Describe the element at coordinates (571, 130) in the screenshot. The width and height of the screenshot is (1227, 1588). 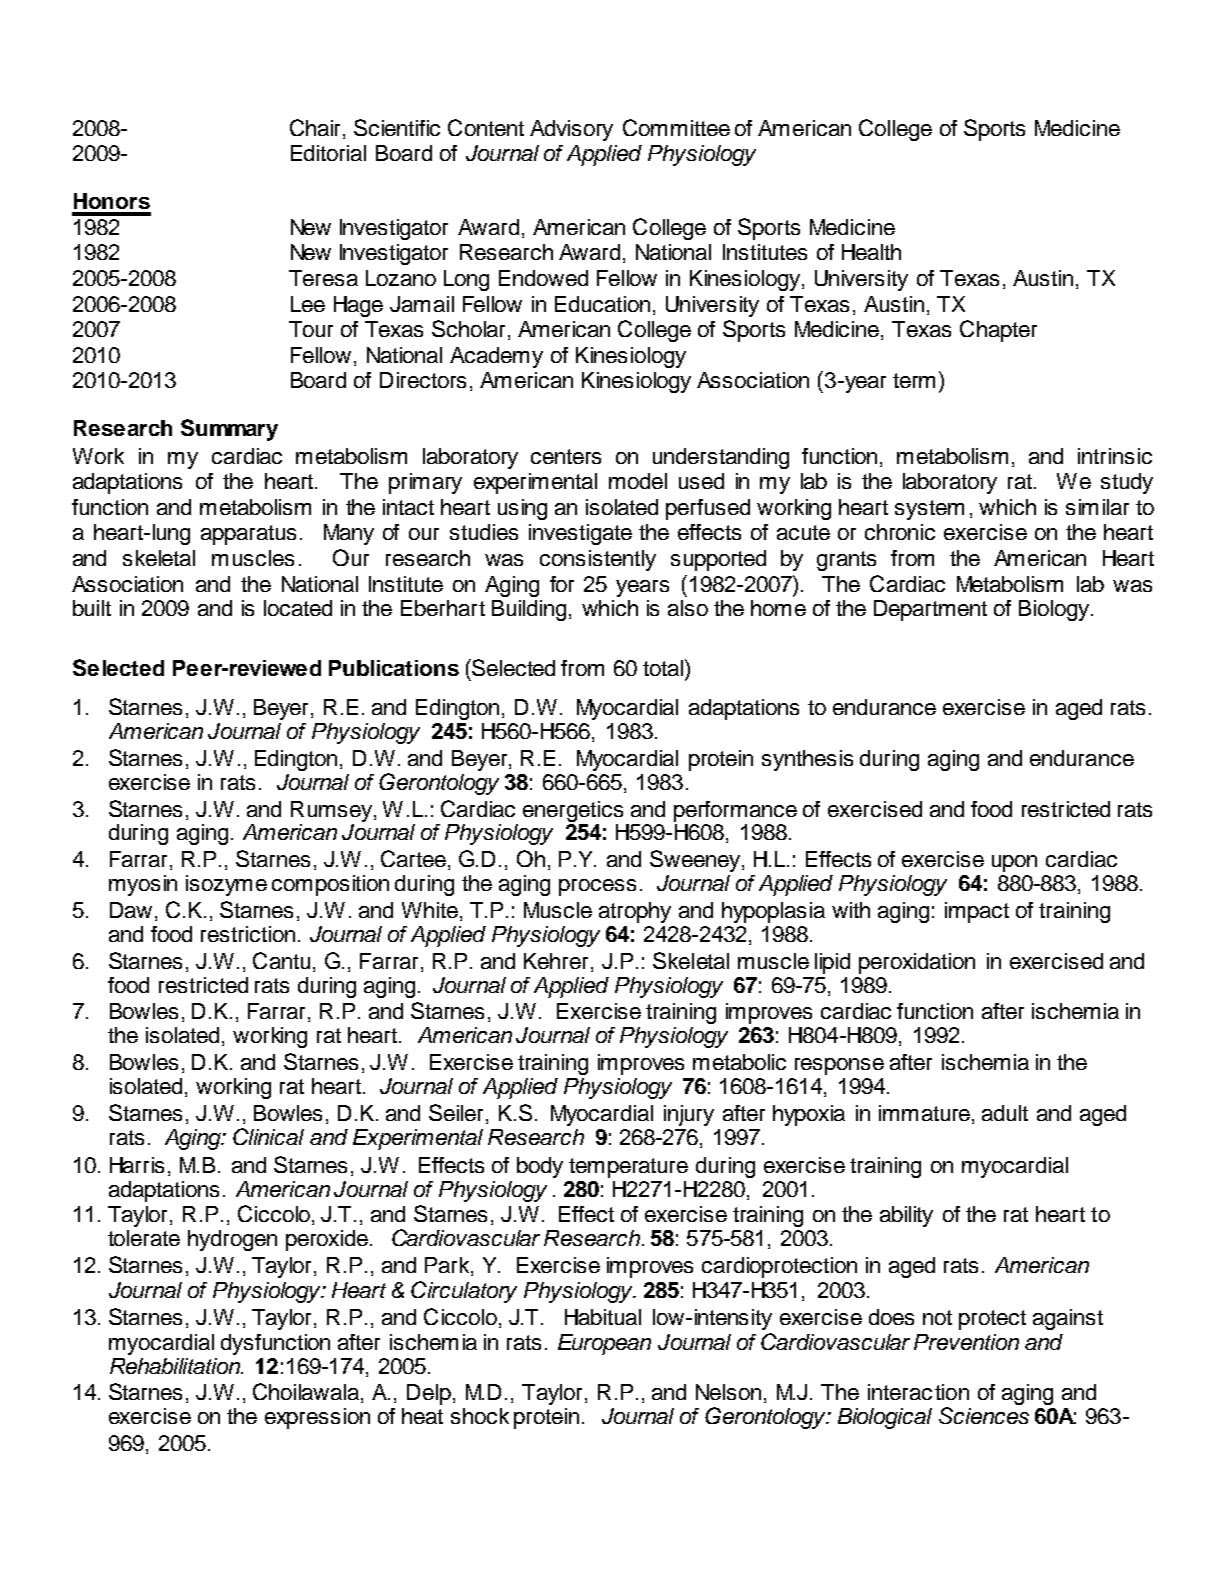
I see `Advisory` at that location.
